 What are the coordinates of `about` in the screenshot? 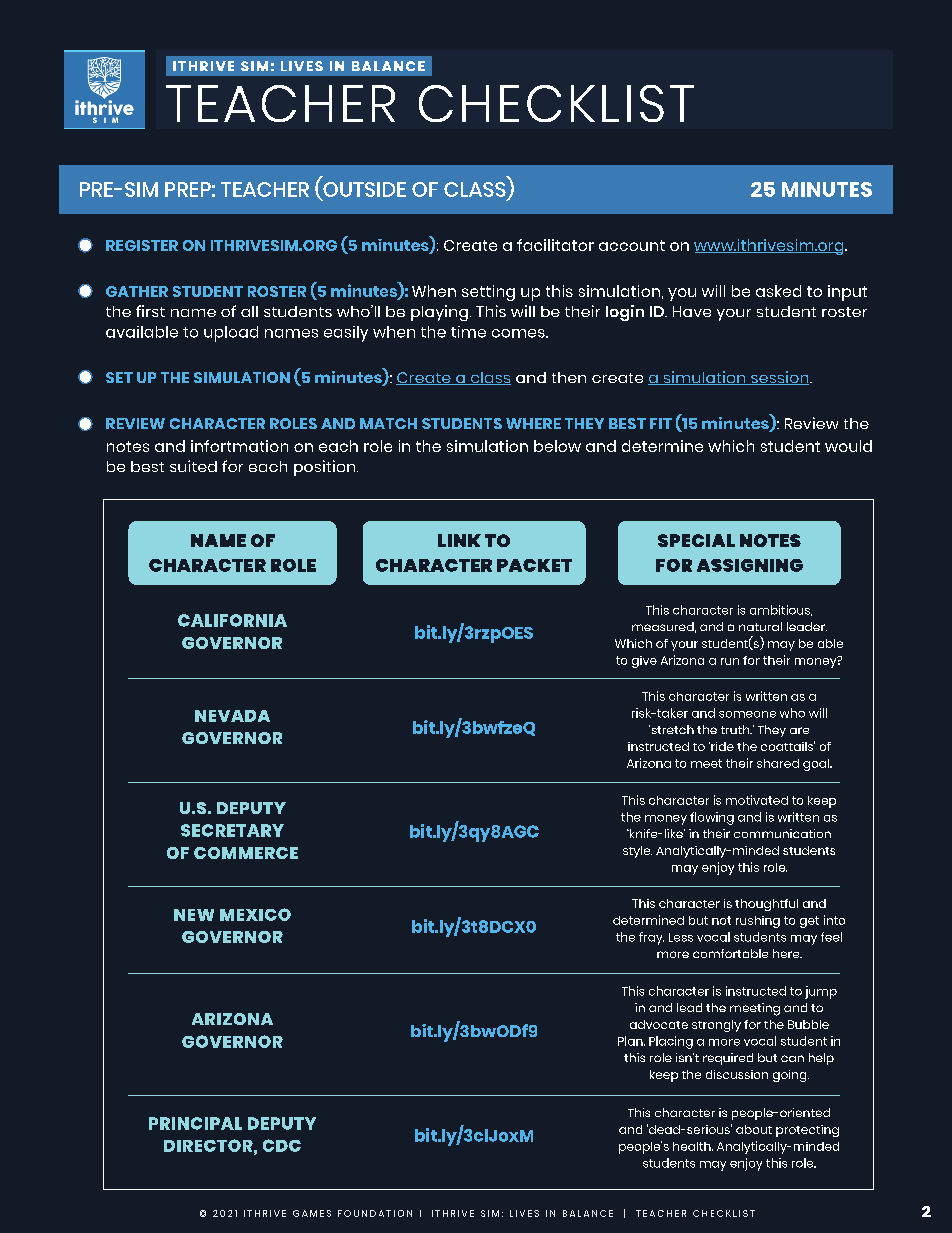 It's located at (754, 1129).
